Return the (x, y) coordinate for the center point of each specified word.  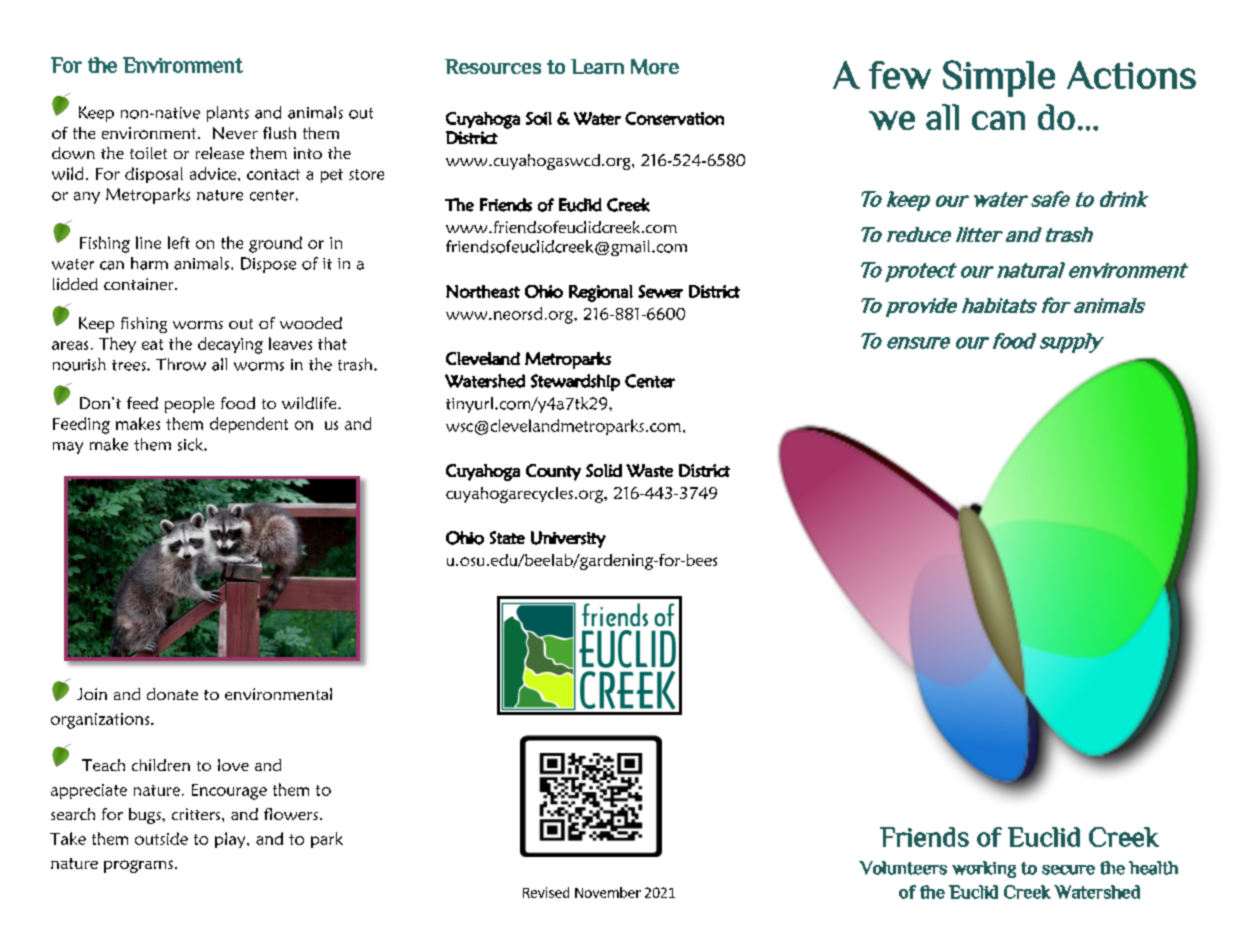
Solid (604, 470)
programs (138, 866)
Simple (999, 78)
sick (191, 444)
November (608, 892)
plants (228, 114)
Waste (649, 470)
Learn (597, 66)
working (984, 869)
